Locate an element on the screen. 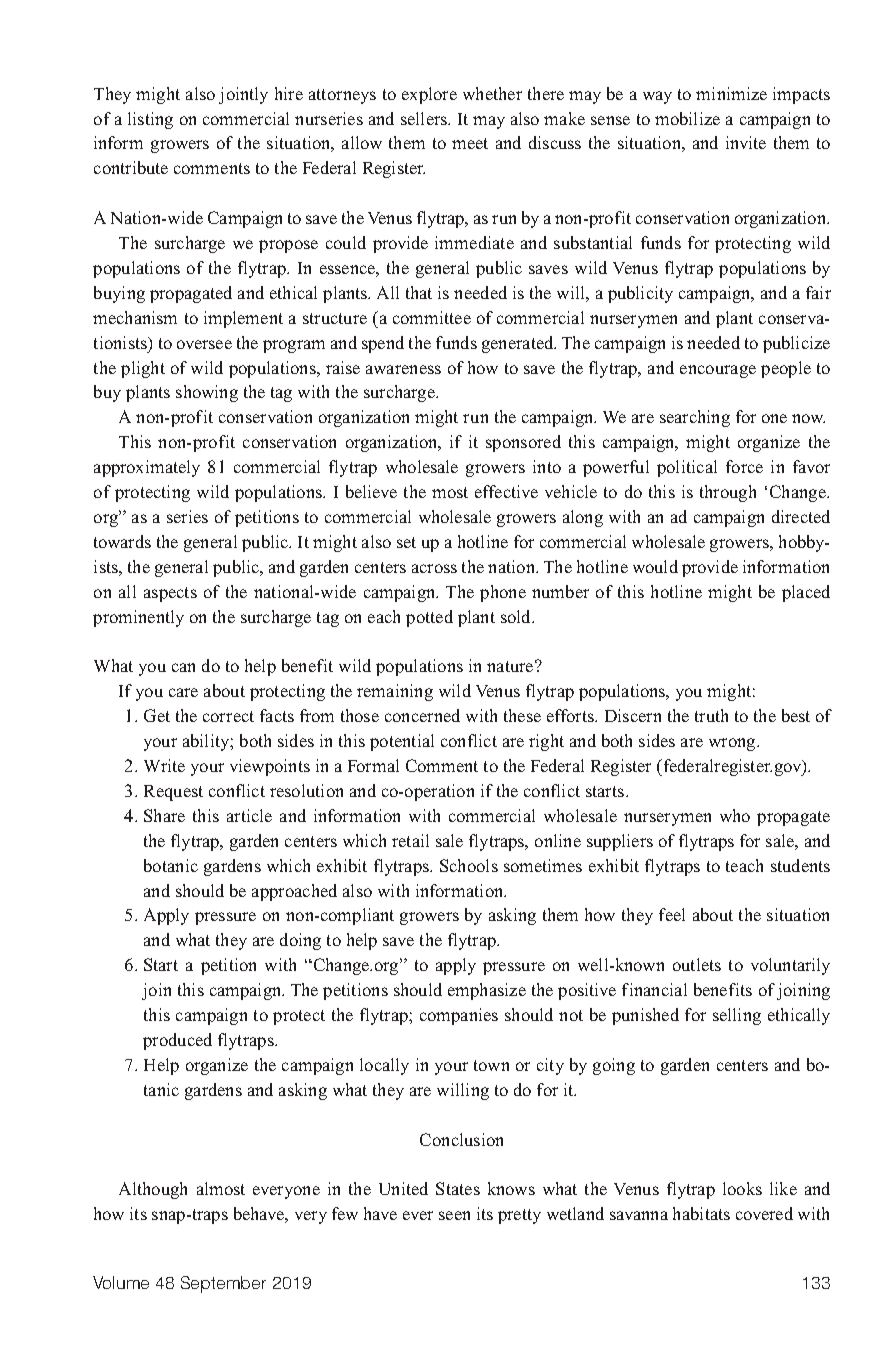 The width and height of the screenshot is (896, 1345). produced is located at coordinates (177, 1041).
